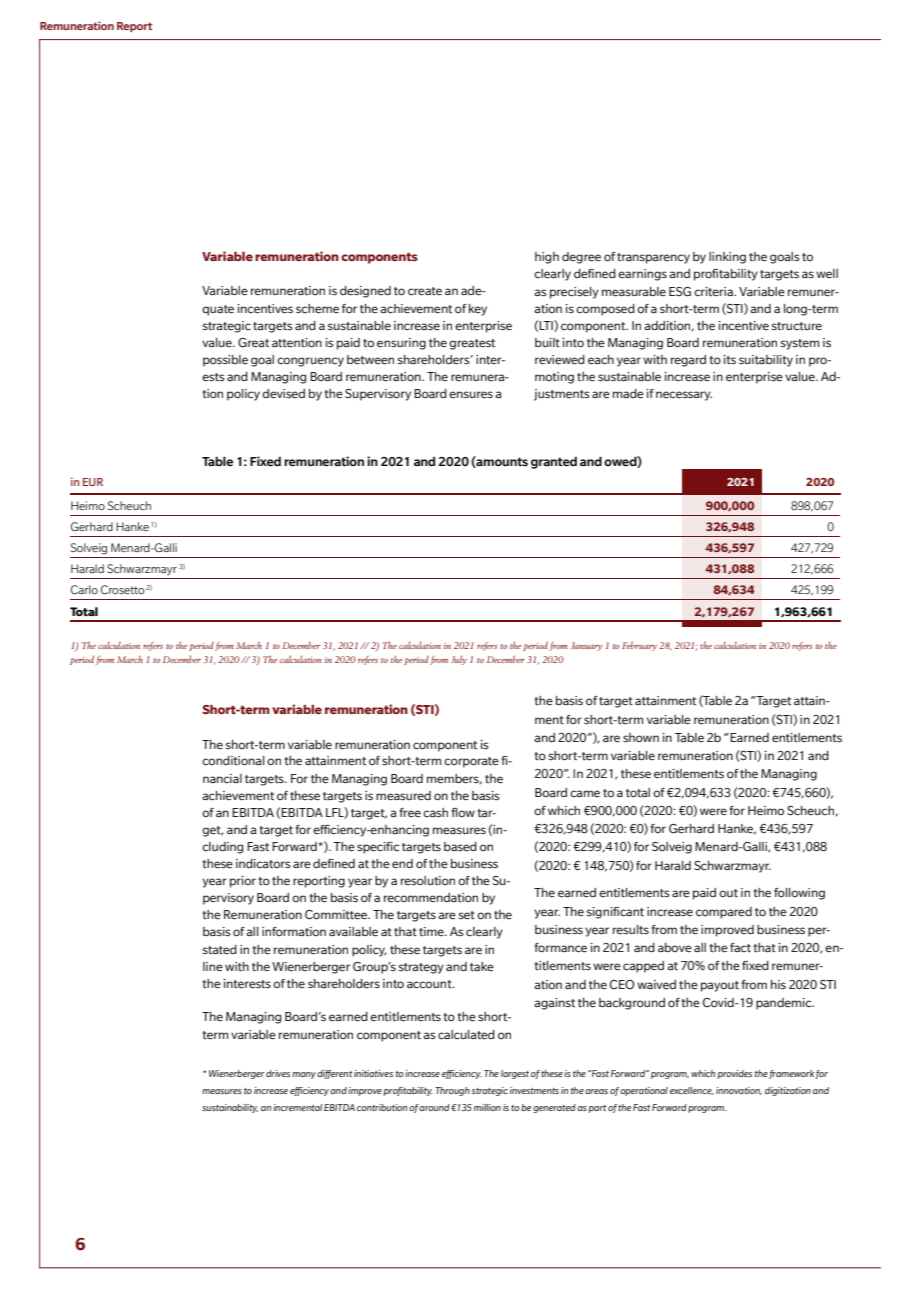  What do you see at coordinates (452, 1091) in the screenshot?
I see `Through` at bounding box center [452, 1091].
